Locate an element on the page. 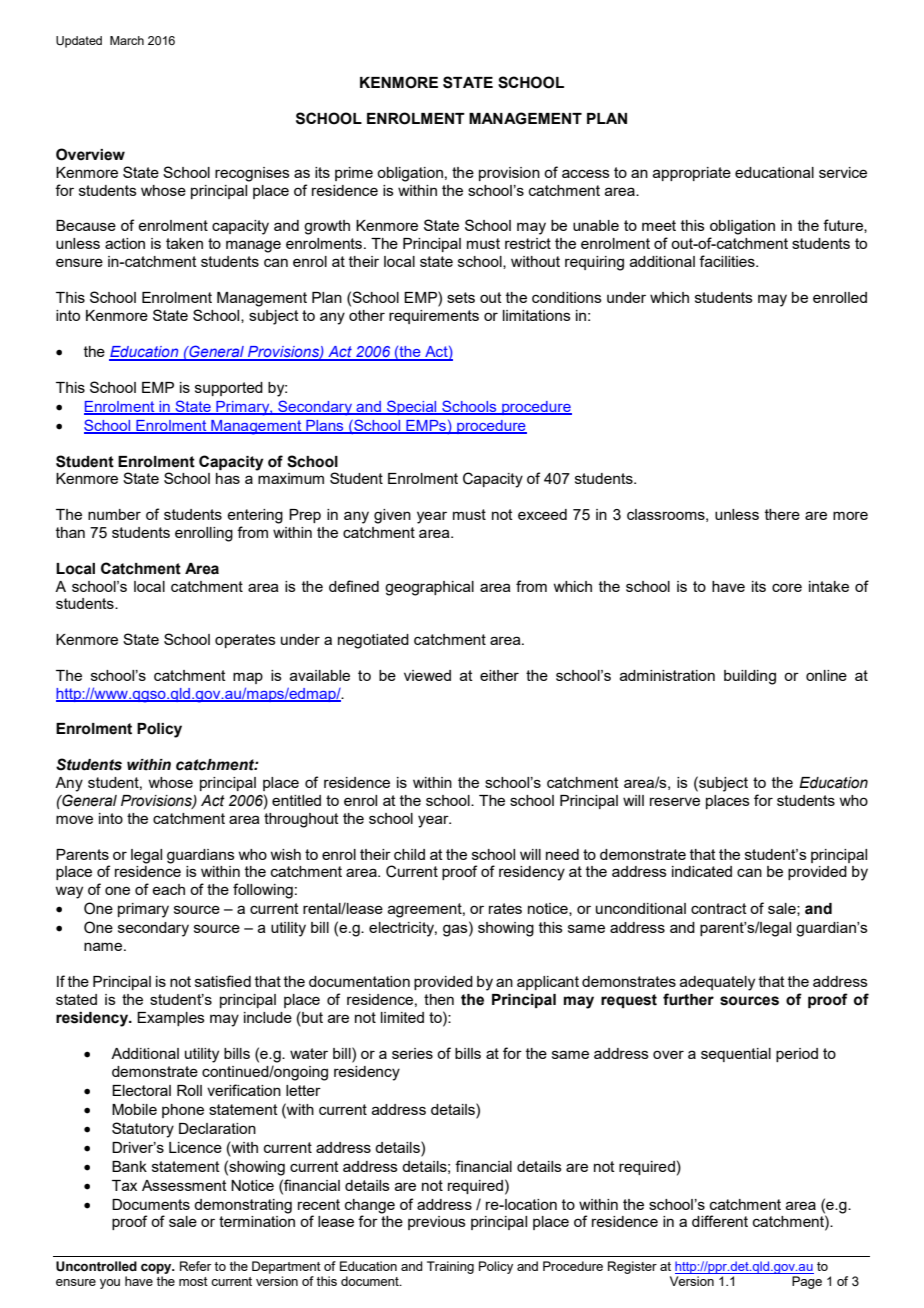 The height and width of the page is (1308, 924). Special is located at coordinates (412, 407).
